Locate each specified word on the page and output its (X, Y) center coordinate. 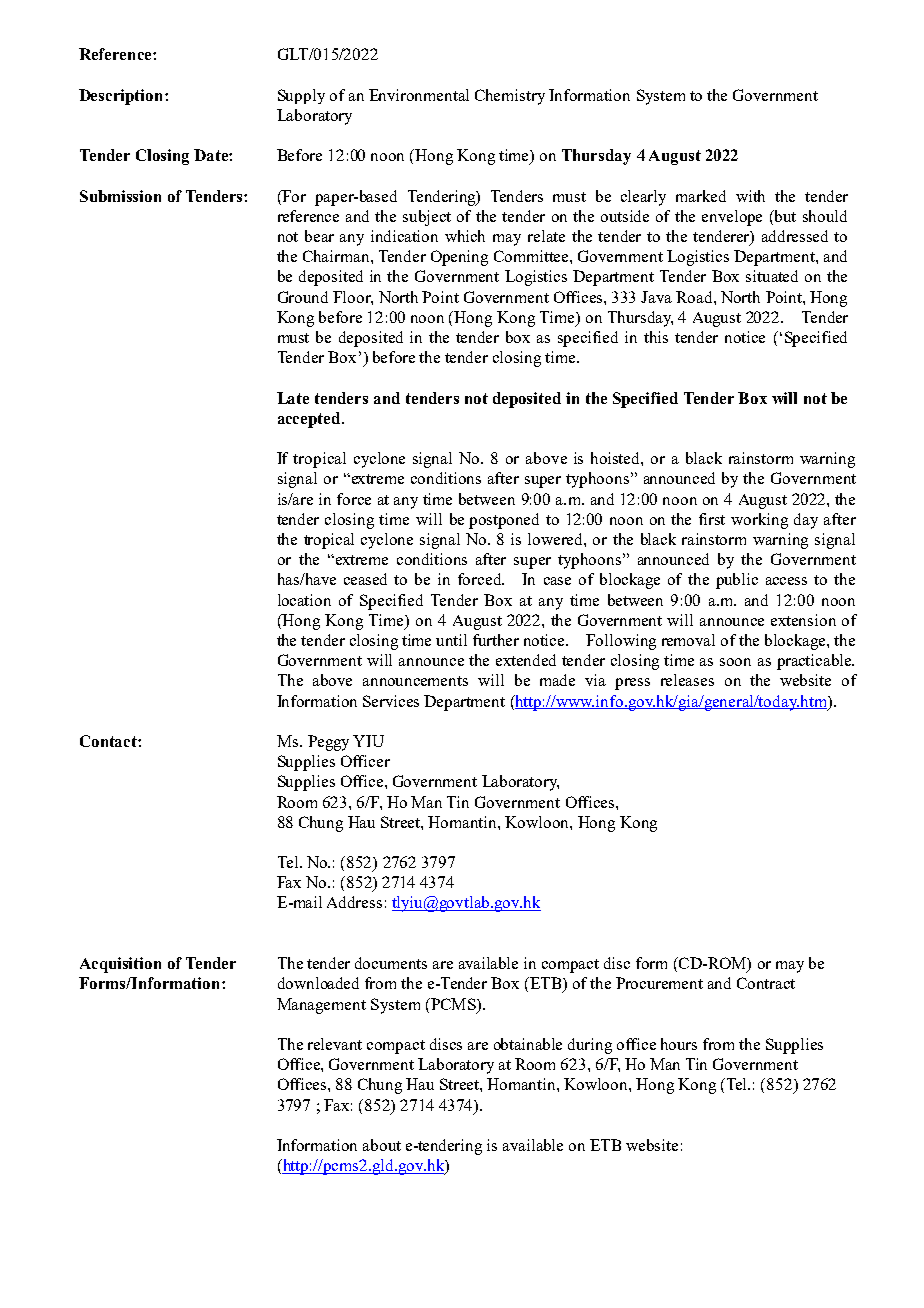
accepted (310, 420)
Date (212, 155)
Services (391, 701)
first (712, 519)
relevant (335, 1044)
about (382, 1145)
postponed (504, 521)
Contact (109, 741)
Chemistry (510, 97)
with (750, 196)
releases (687, 680)
